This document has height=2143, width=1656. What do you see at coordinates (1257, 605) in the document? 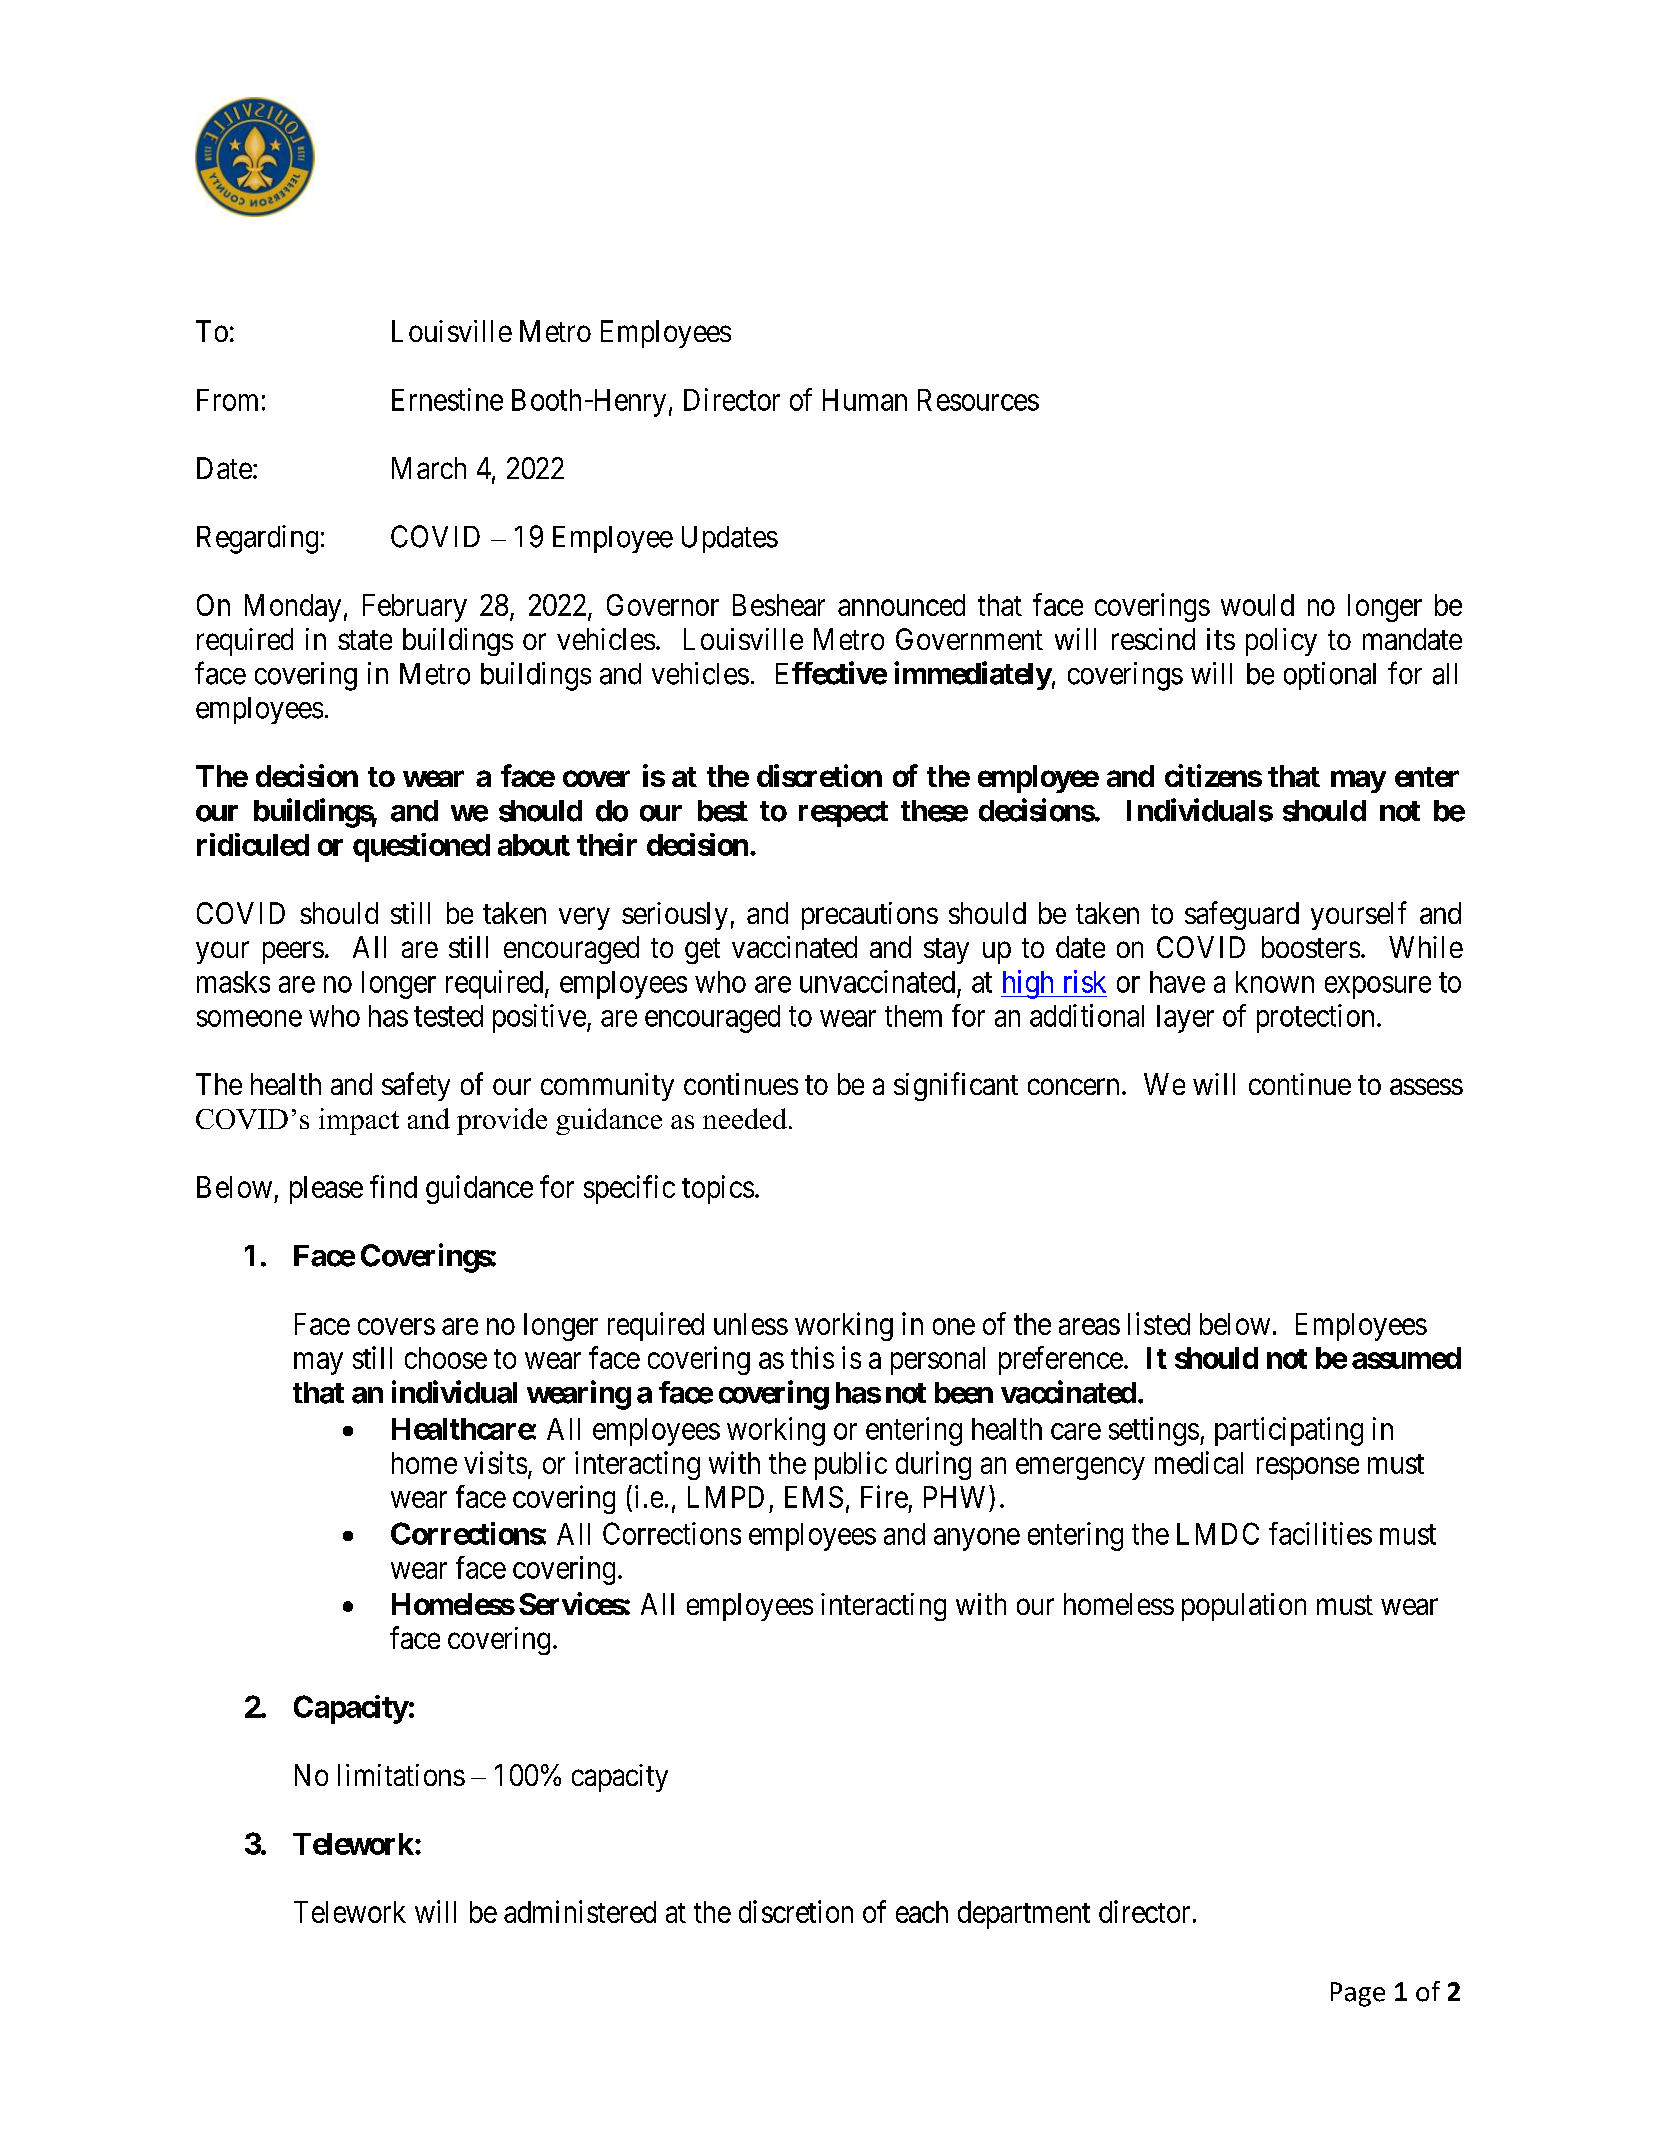
I see `would` at bounding box center [1257, 605].
